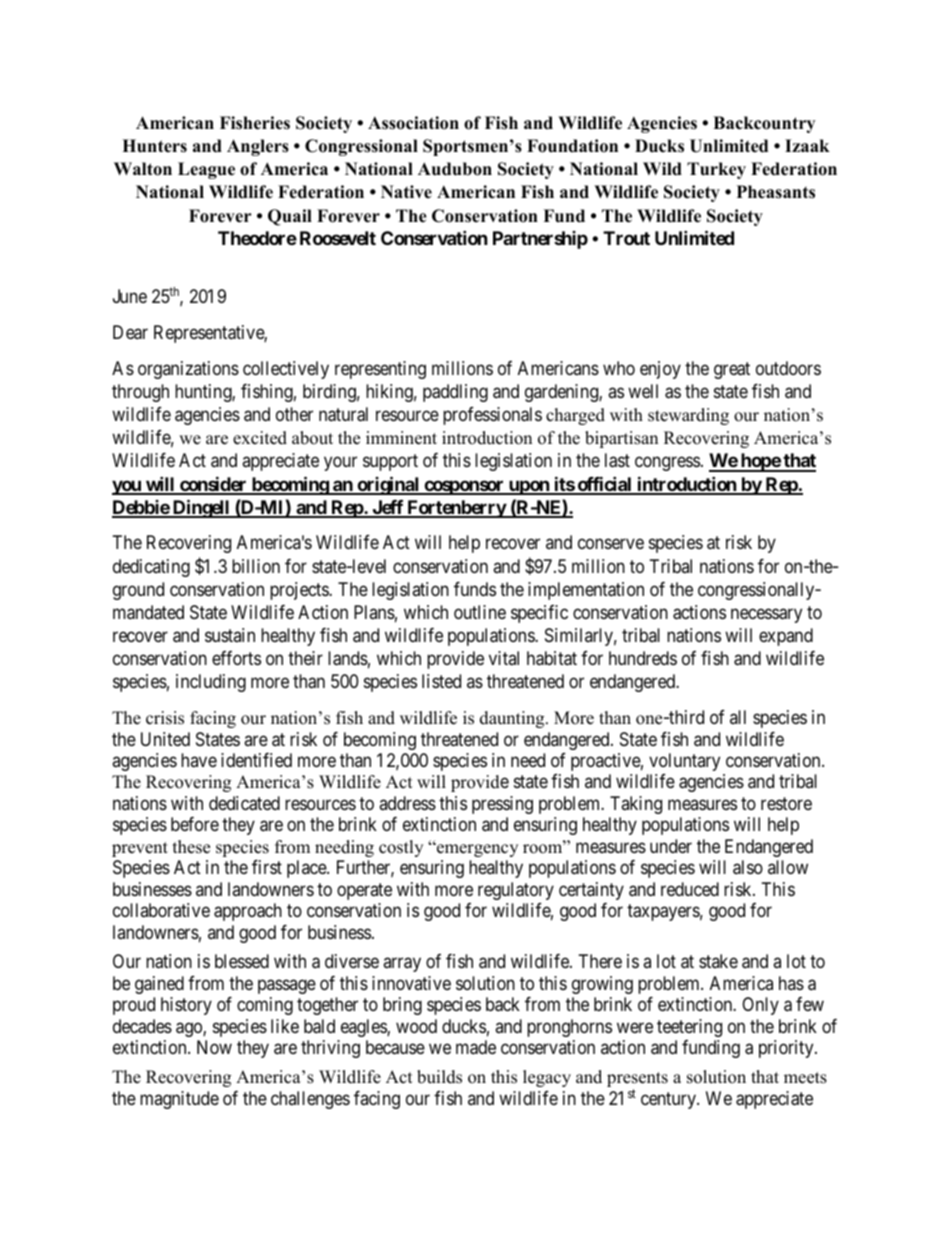 Image resolution: width=952 pixels, height=1233 pixels. Describe the element at coordinates (455, 393) in the screenshot. I see `paddling` at that location.
